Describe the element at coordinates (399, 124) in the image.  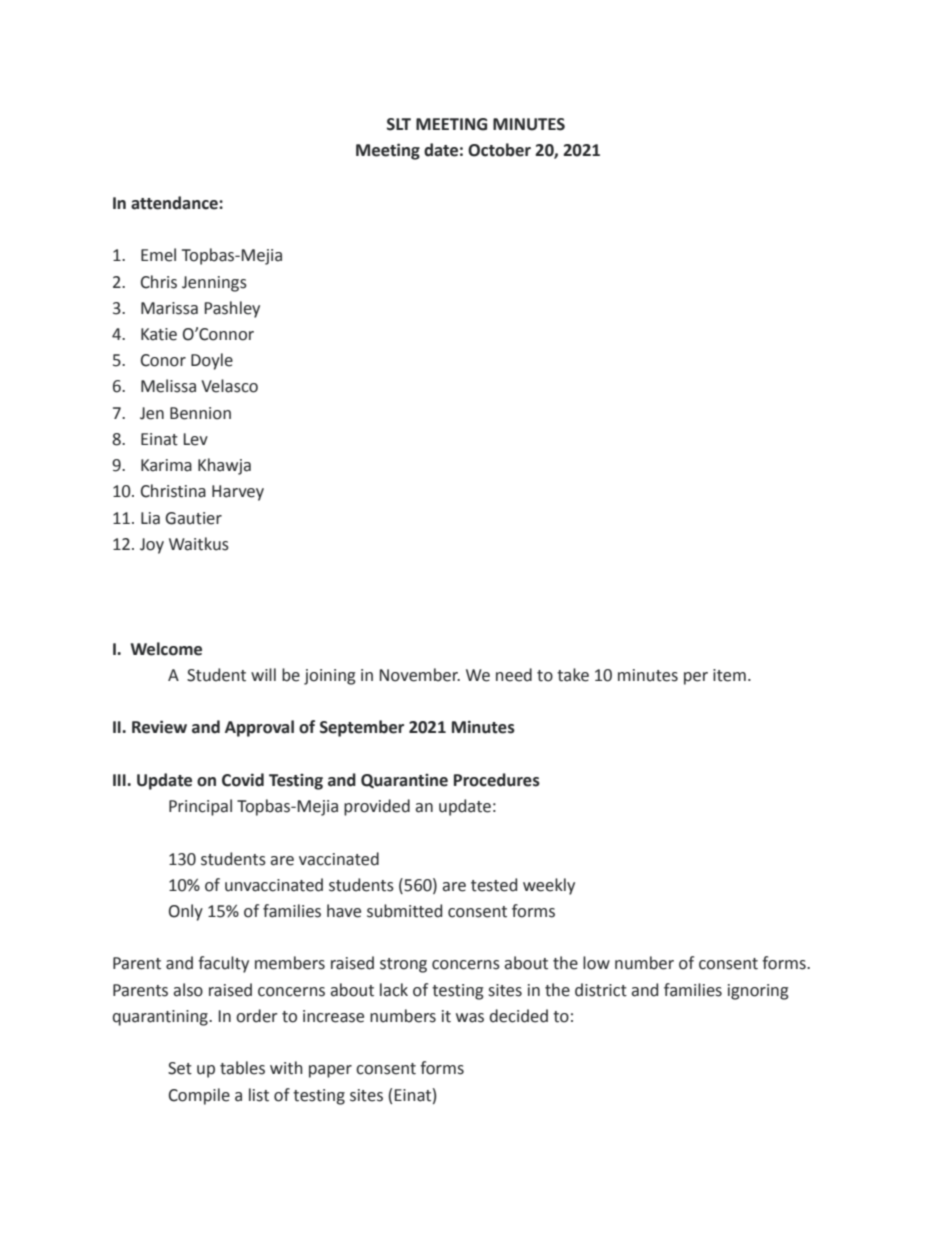
I see `SLT` at that location.
